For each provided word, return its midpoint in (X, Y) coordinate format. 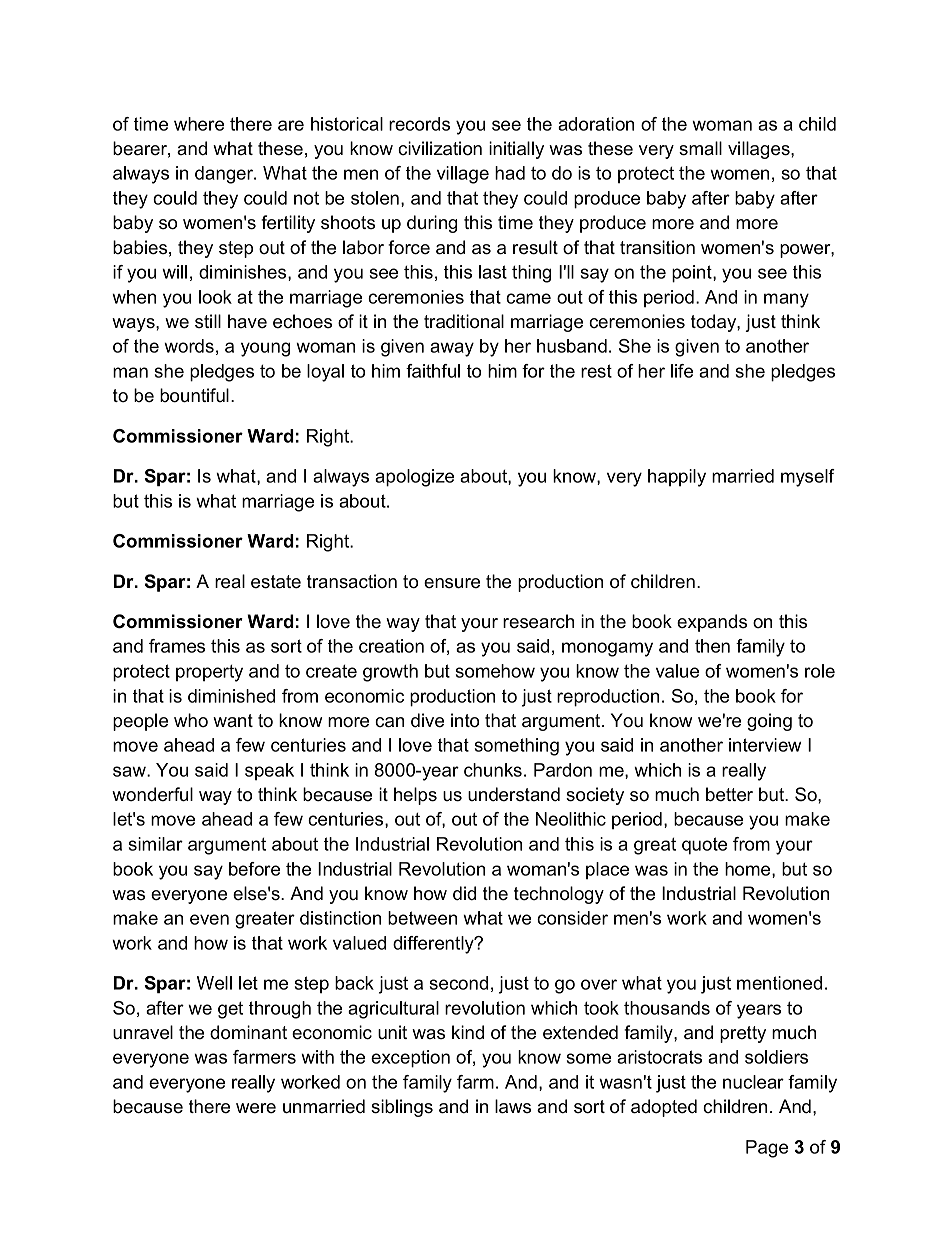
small (700, 148)
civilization (440, 148)
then (712, 646)
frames (177, 646)
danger (225, 175)
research (538, 621)
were (256, 1108)
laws (513, 1106)
